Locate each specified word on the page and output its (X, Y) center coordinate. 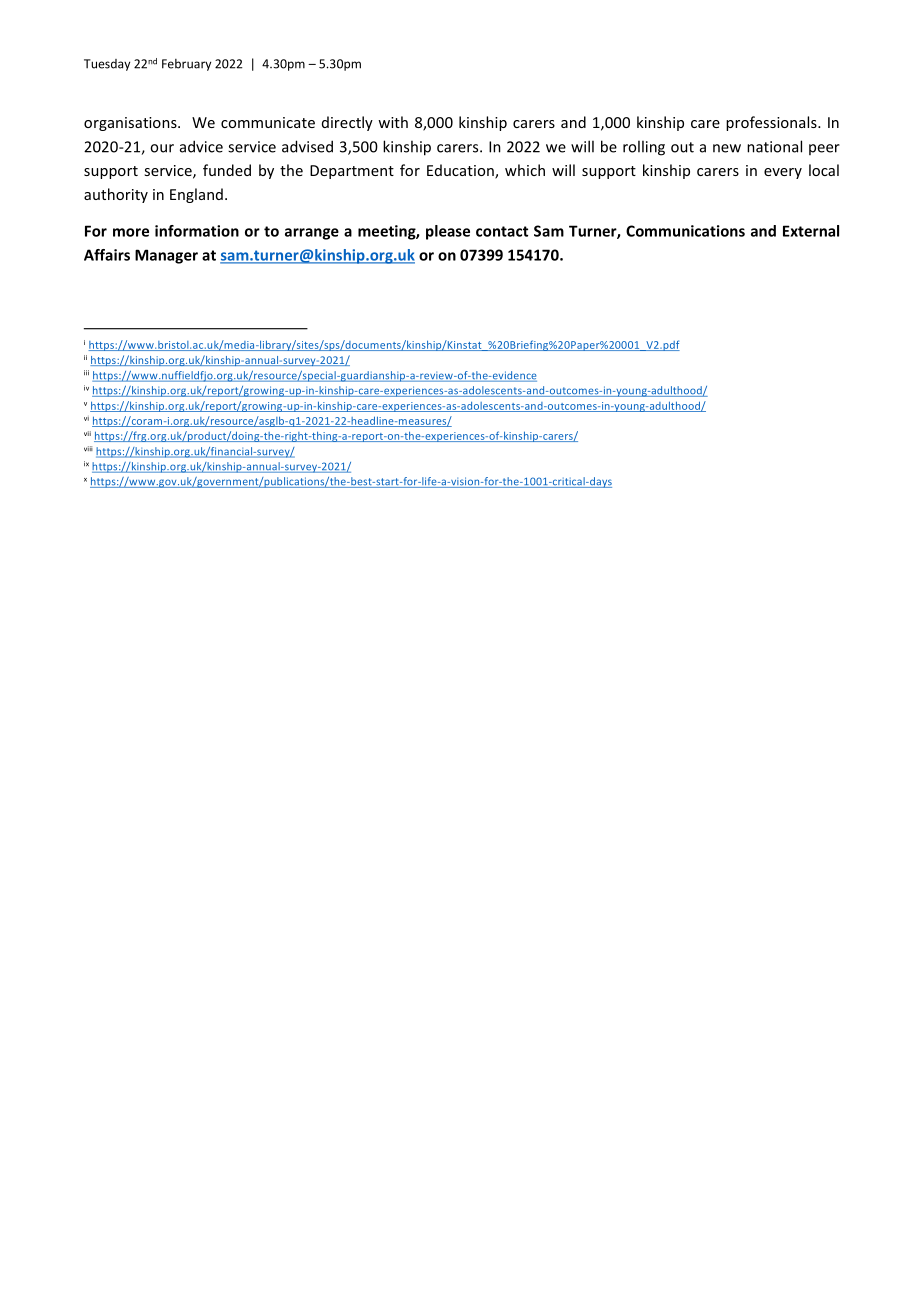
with (393, 122)
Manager (166, 256)
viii (88, 449)
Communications (685, 231)
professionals (772, 123)
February (186, 65)
